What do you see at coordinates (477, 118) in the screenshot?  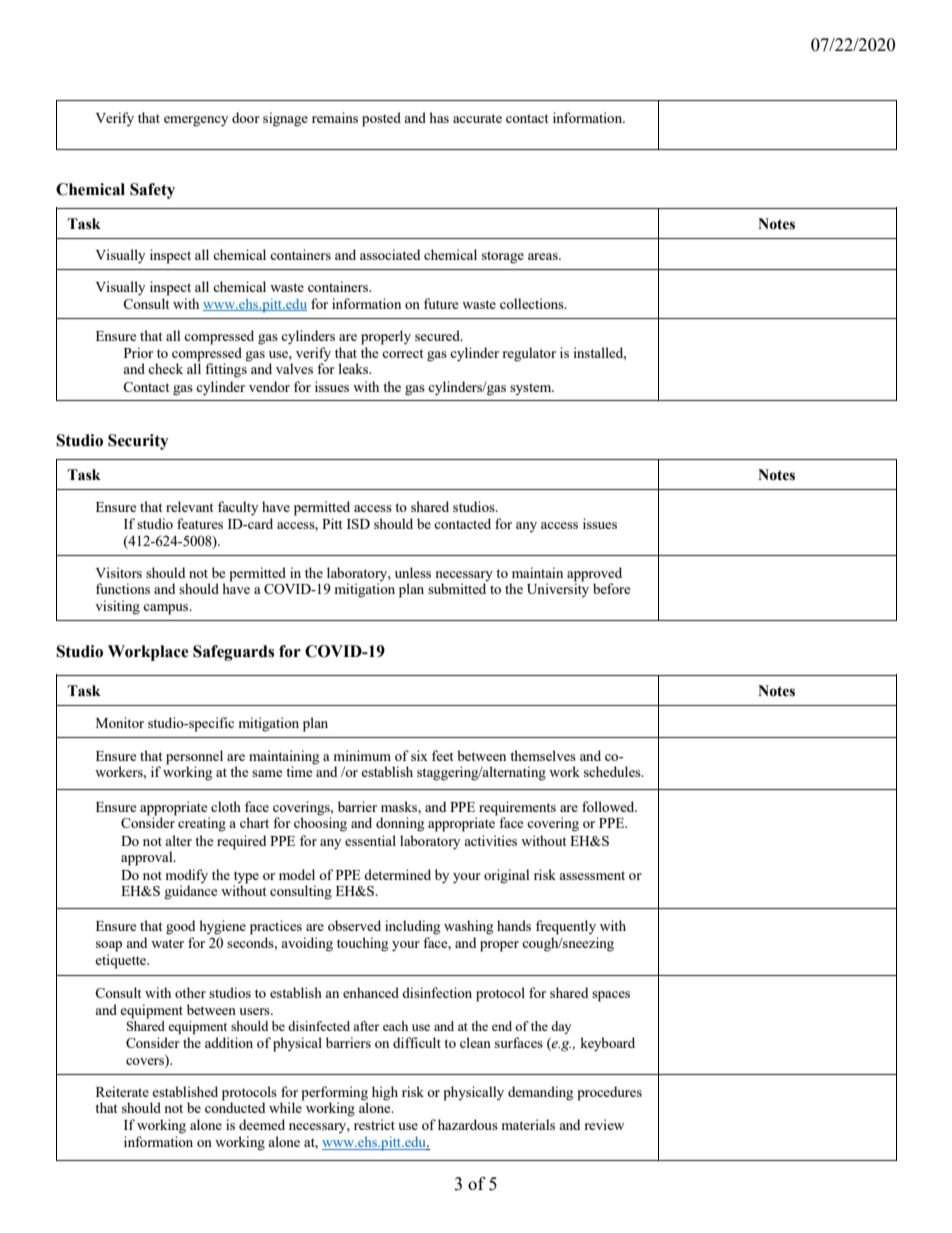 I see `accurate` at bounding box center [477, 118].
